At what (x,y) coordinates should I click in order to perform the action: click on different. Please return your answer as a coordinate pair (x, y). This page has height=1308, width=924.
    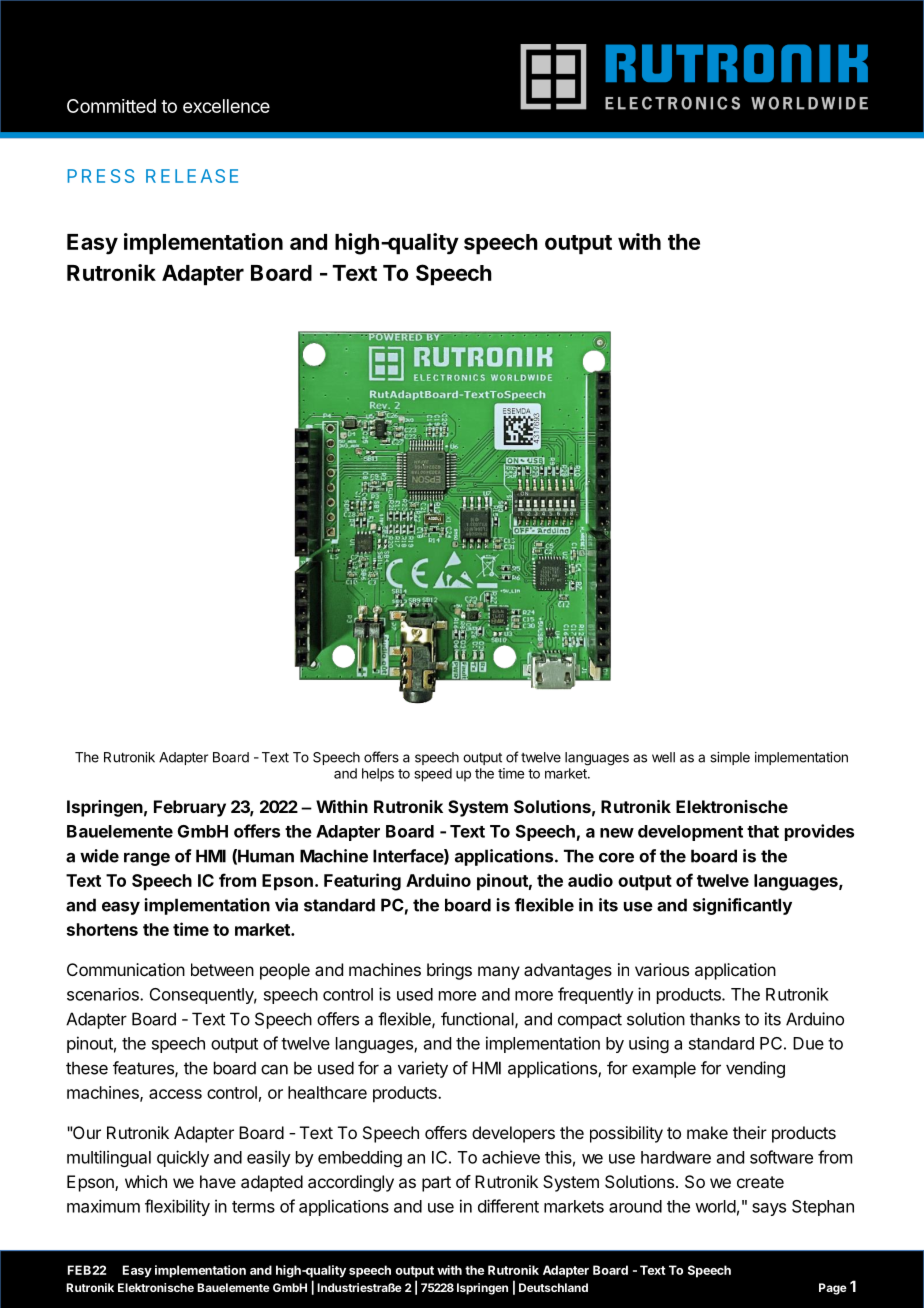
    Looking at the image, I should click on (508, 1206).
